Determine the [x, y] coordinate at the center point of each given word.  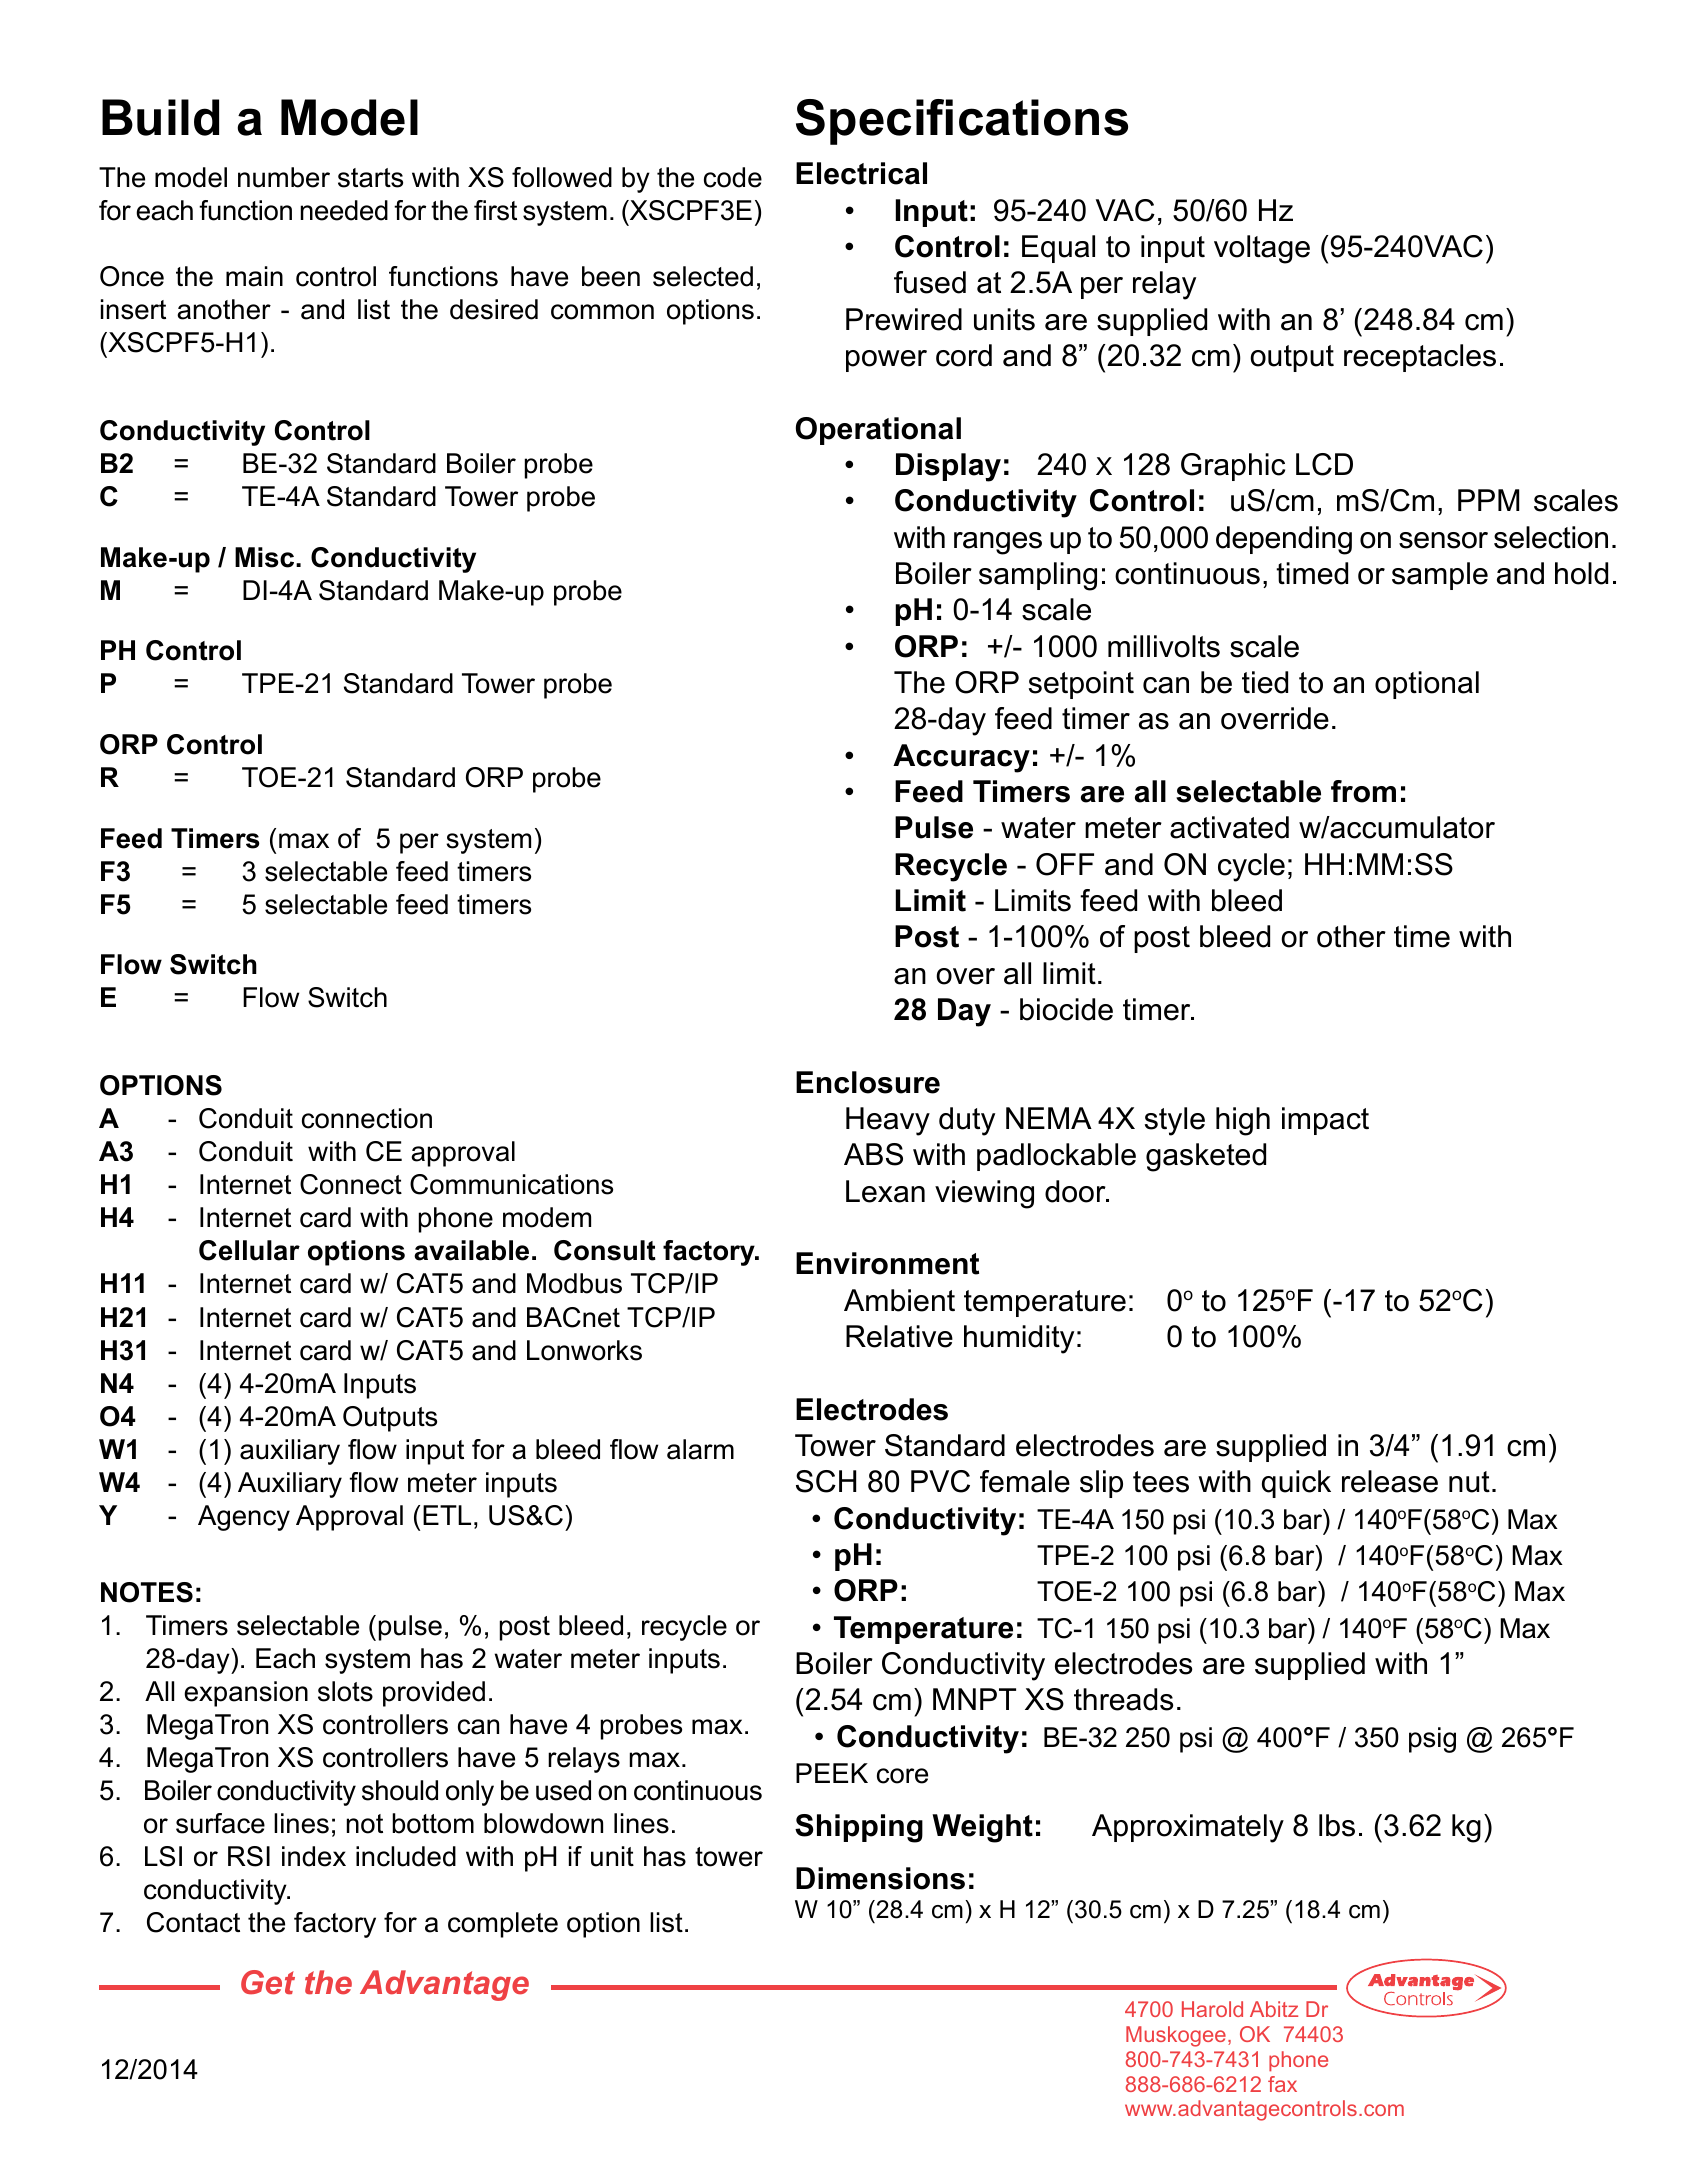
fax [1282, 2084]
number [284, 177]
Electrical [861, 173]
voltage [1262, 249]
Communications [511, 1184]
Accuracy [961, 758]
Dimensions [880, 1878]
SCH [826, 1481]
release [1390, 1481]
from [1363, 791]
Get [268, 1982]
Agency [244, 1518]
